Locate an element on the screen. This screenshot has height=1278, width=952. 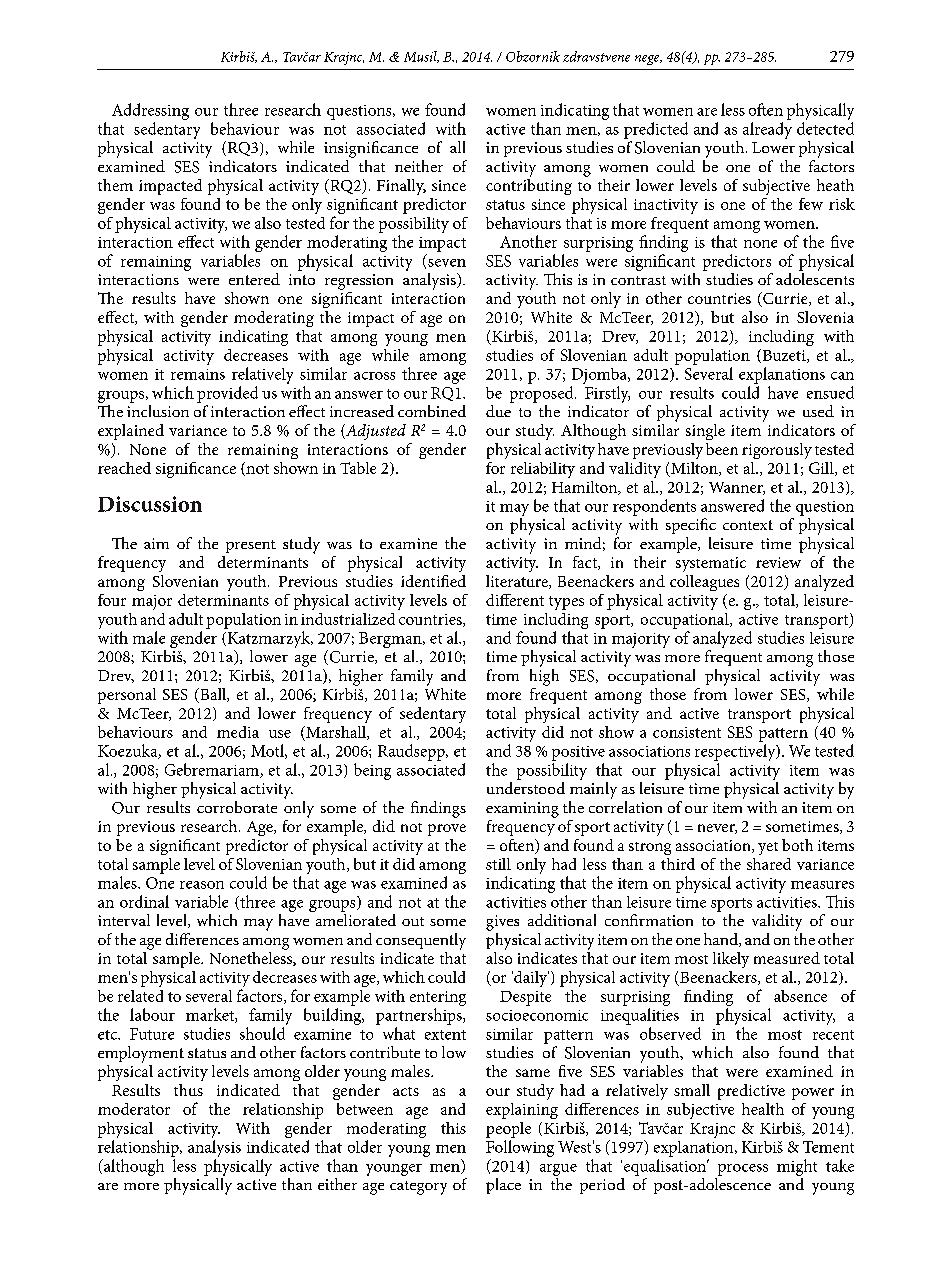
Addressing is located at coordinates (150, 111).
